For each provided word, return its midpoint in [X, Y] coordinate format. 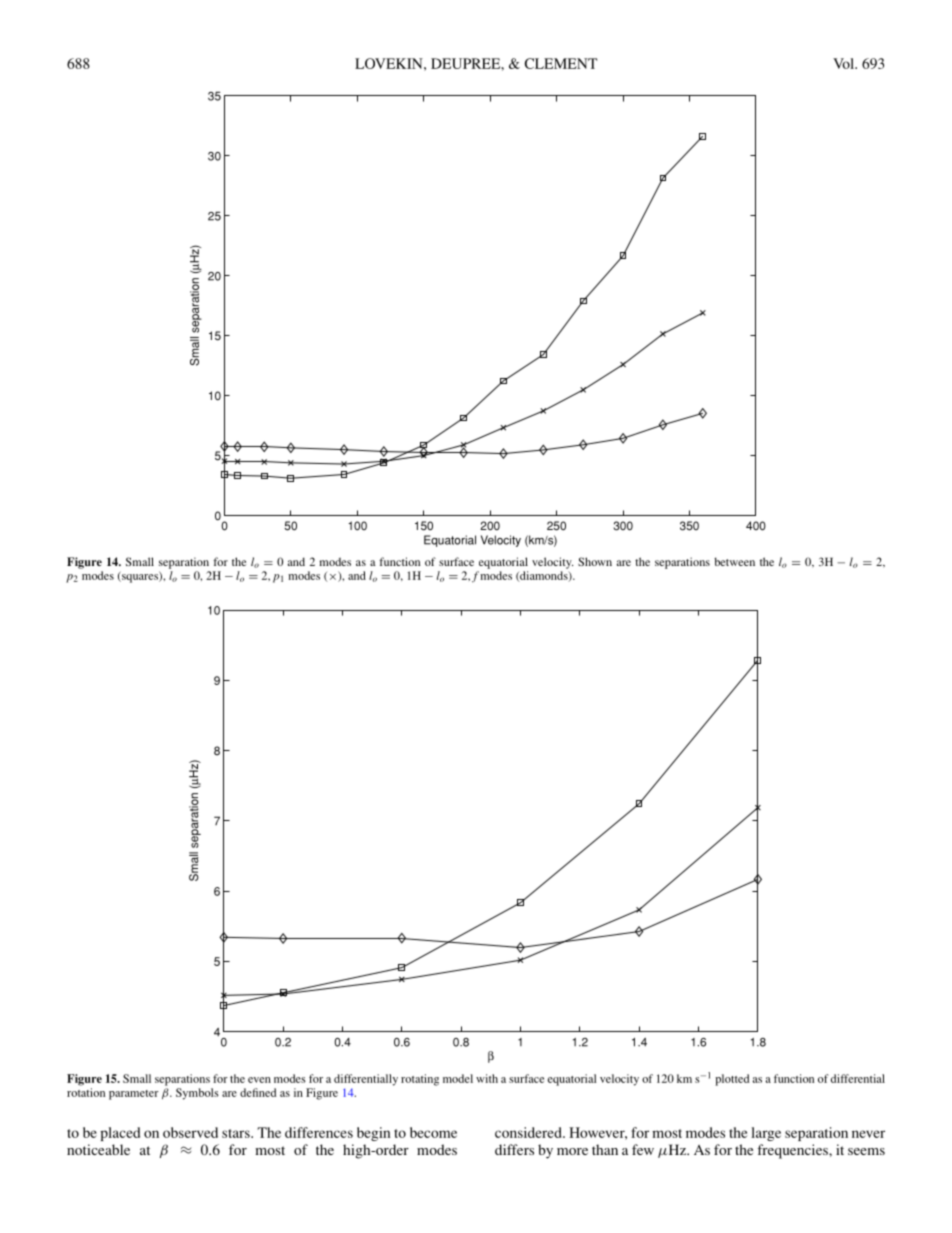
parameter [134, 1095]
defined [258, 1092]
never [868, 1134]
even [259, 1080]
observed [190, 1132]
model [458, 1078]
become [433, 1132]
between [734, 561]
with [487, 1078]
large [766, 1134]
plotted [732, 1080]
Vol [844, 63]
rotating [420, 1080]
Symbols [197, 1094]
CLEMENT [561, 63]
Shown [595, 561]
